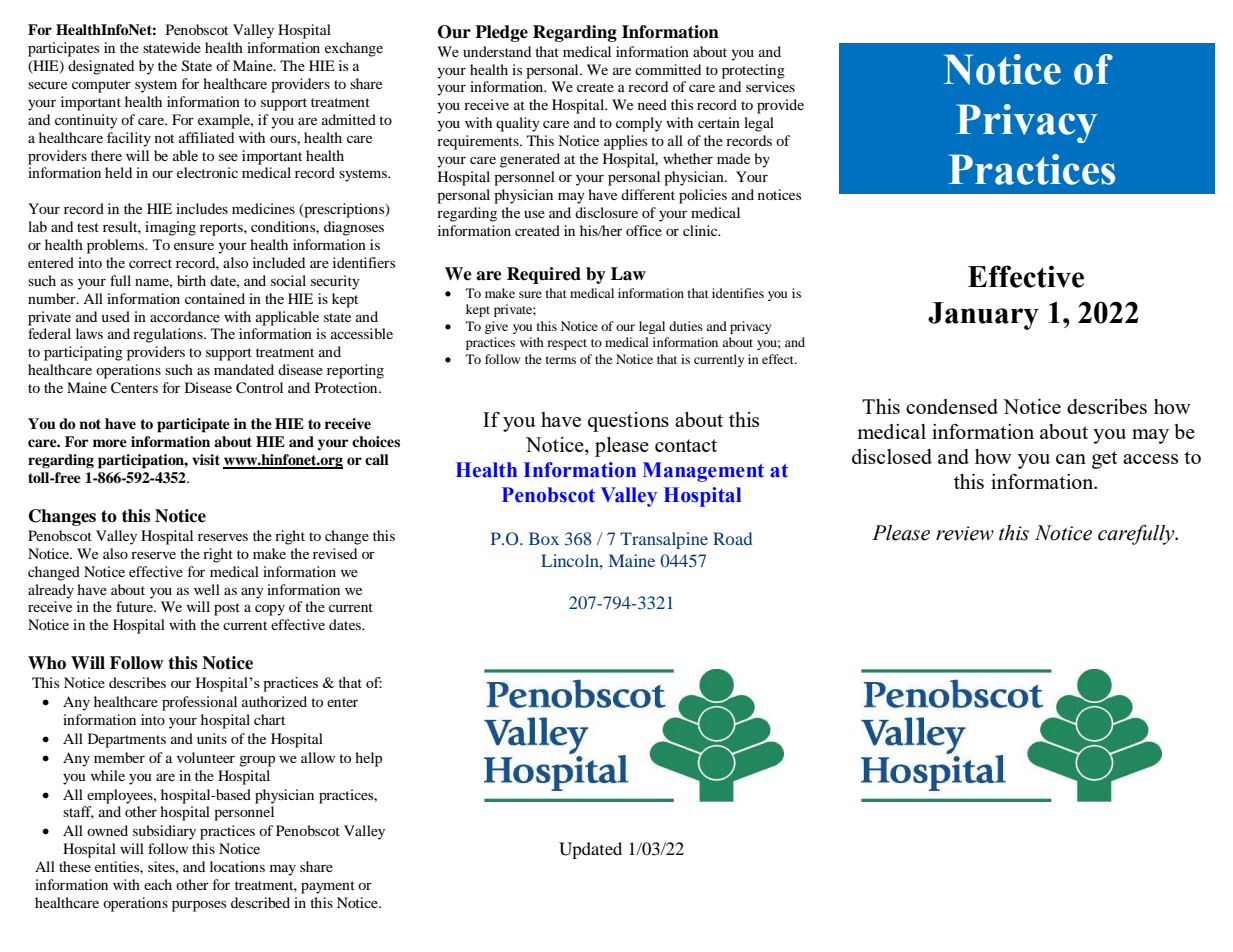  I want to click on correct, so click(150, 263).
